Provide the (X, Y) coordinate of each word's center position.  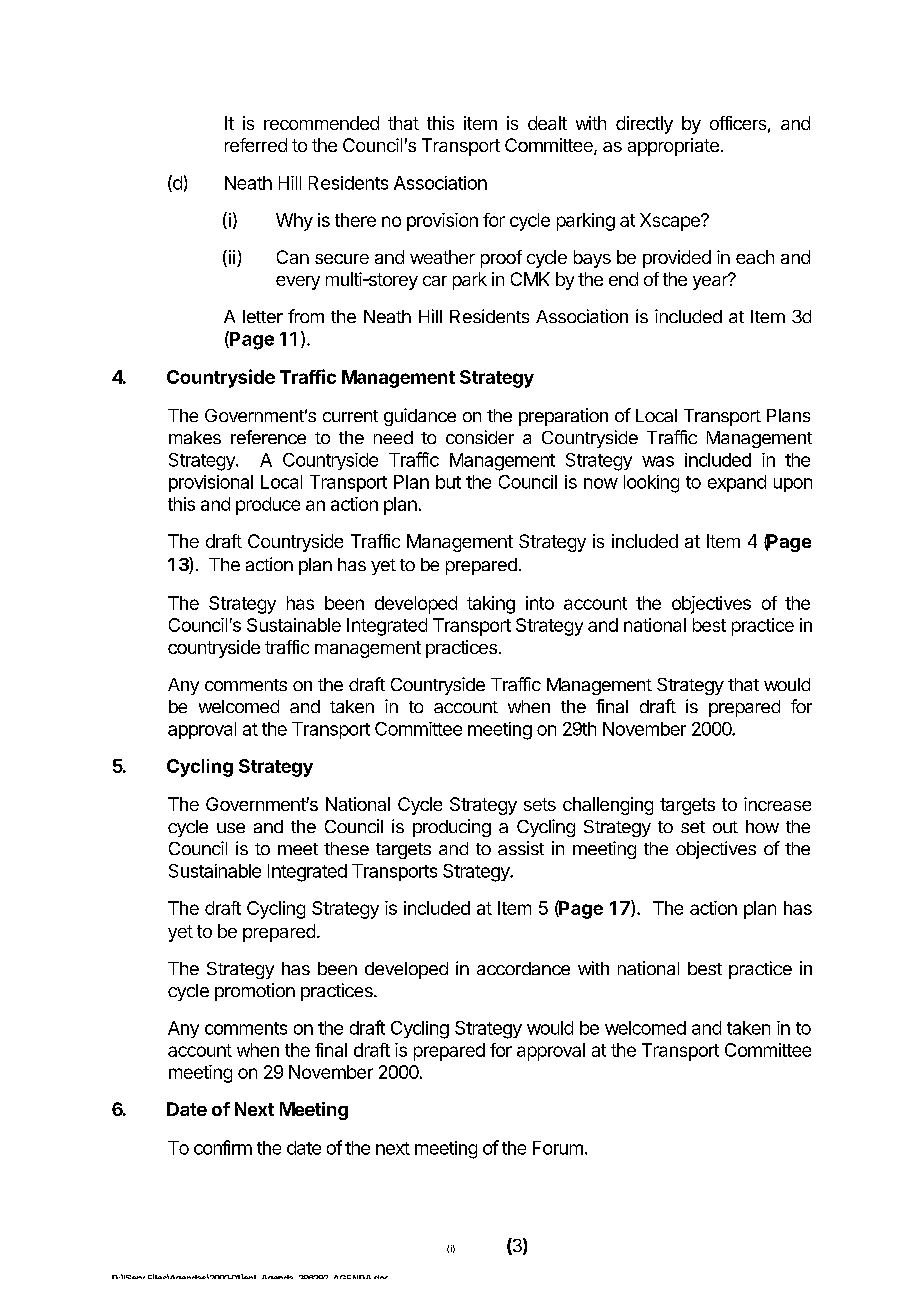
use (231, 828)
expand (737, 483)
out (725, 827)
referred (256, 145)
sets (540, 804)
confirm (223, 1147)
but (448, 482)
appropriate (673, 147)
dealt (547, 123)
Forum (558, 1148)
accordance (523, 968)
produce (268, 506)
